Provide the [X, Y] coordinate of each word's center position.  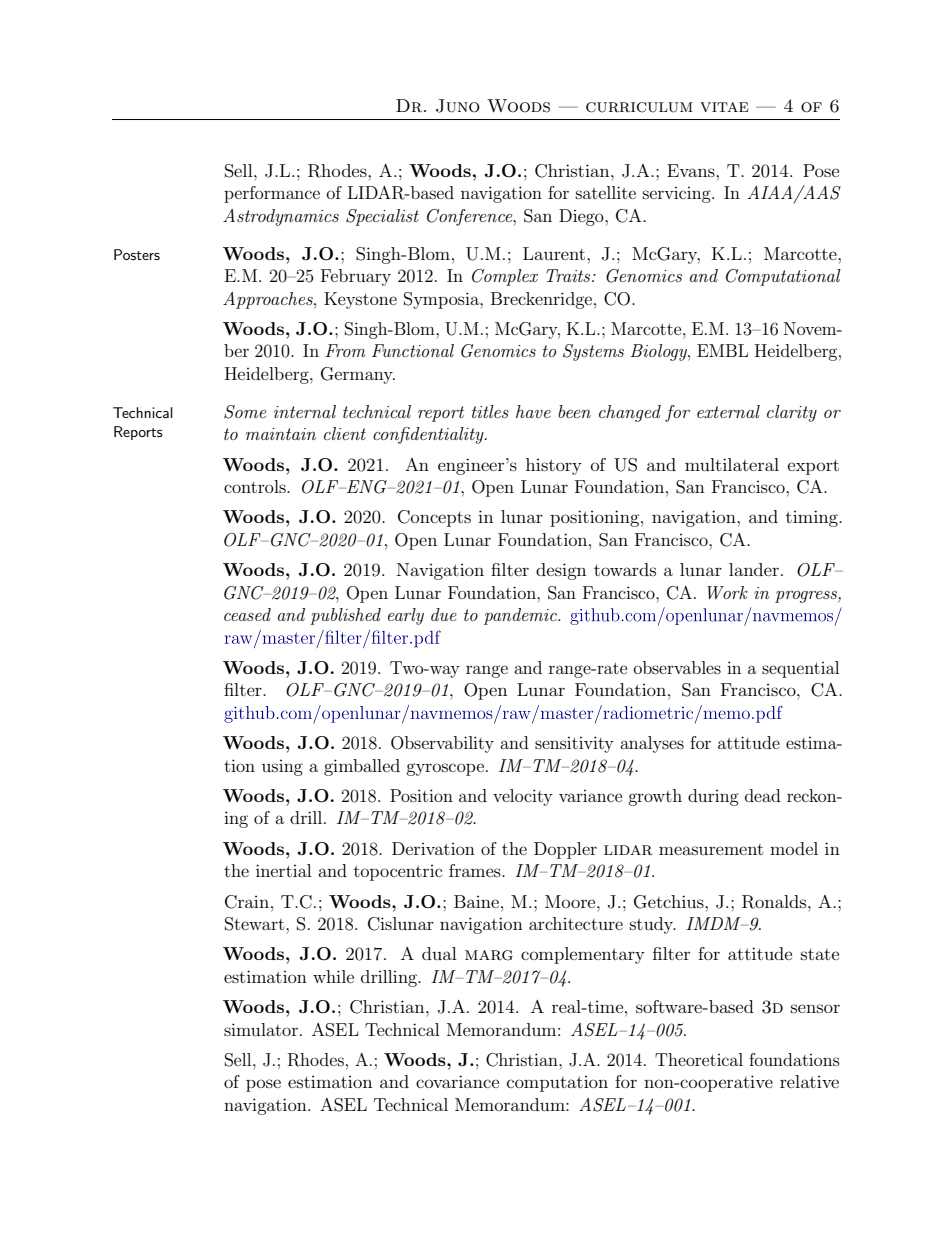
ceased [247, 614]
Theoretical [699, 1059]
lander [754, 569]
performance [272, 194]
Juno [458, 106]
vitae [724, 107]
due [444, 614]
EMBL [722, 350]
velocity [523, 797]
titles [490, 411]
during [713, 797]
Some [245, 412]
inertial [283, 870]
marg [489, 955]
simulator [261, 1029]
